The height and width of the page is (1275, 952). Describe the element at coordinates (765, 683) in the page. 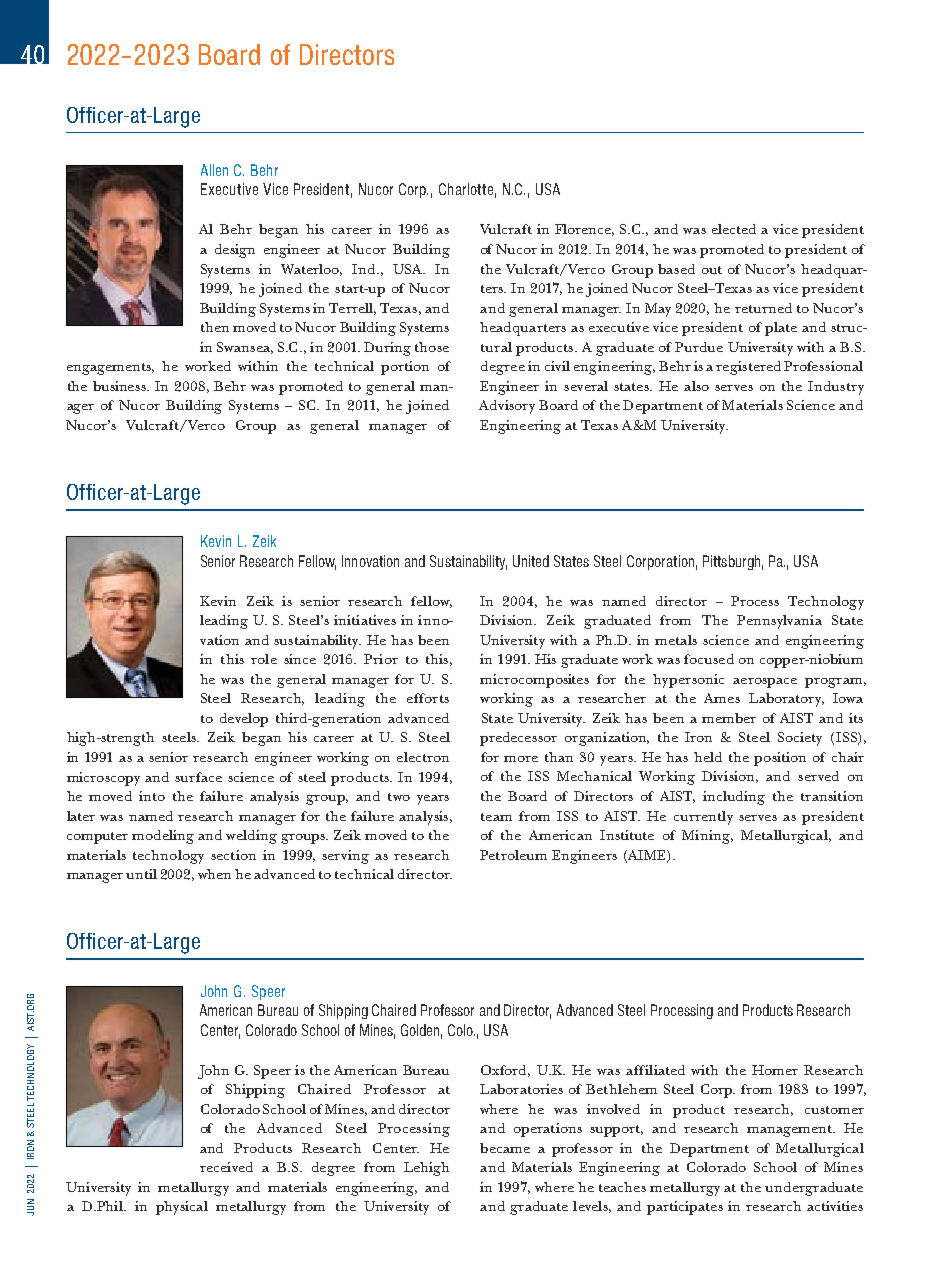

I see `aerospace` at that location.
